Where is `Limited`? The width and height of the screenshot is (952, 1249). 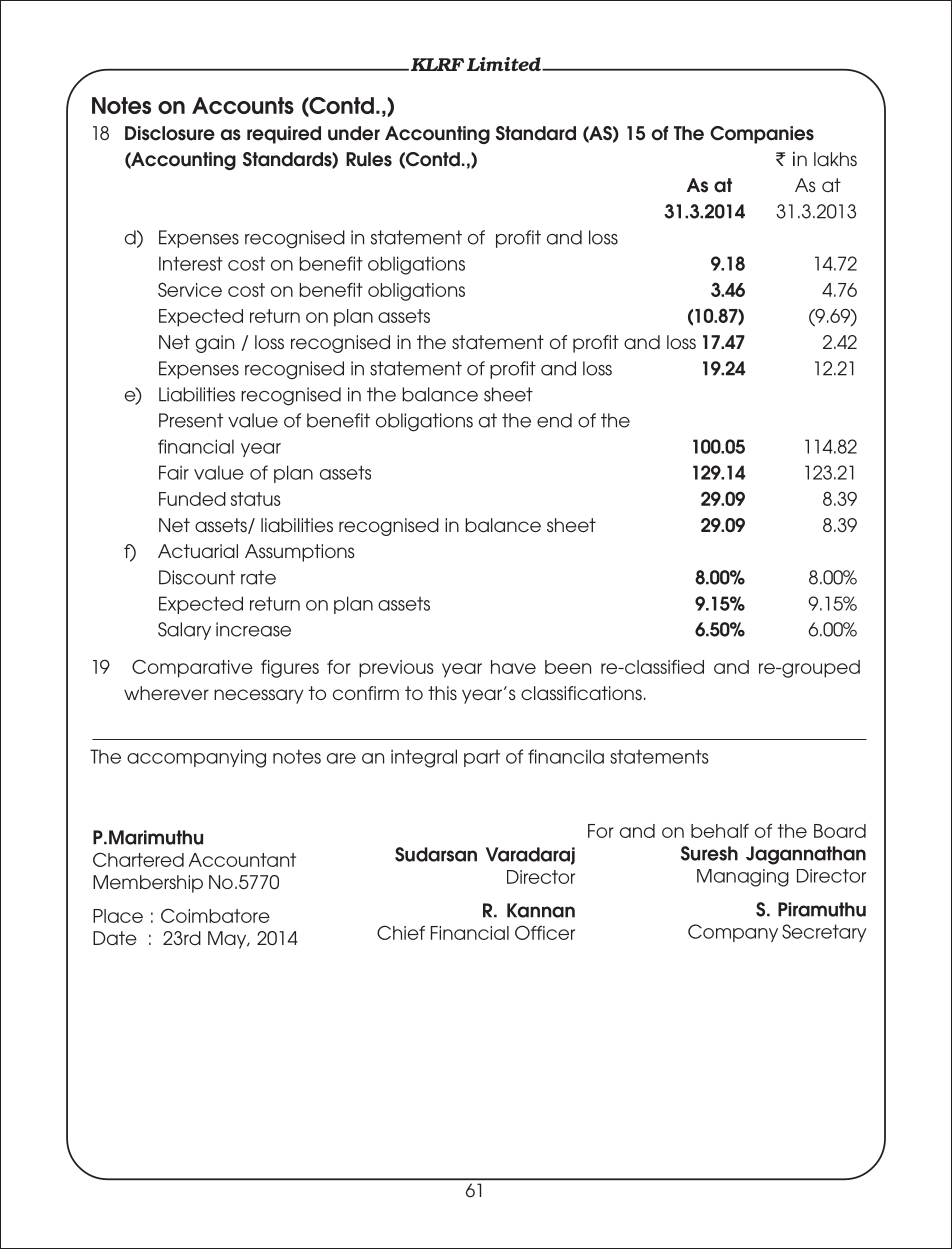 Limited is located at coordinates (505, 64).
